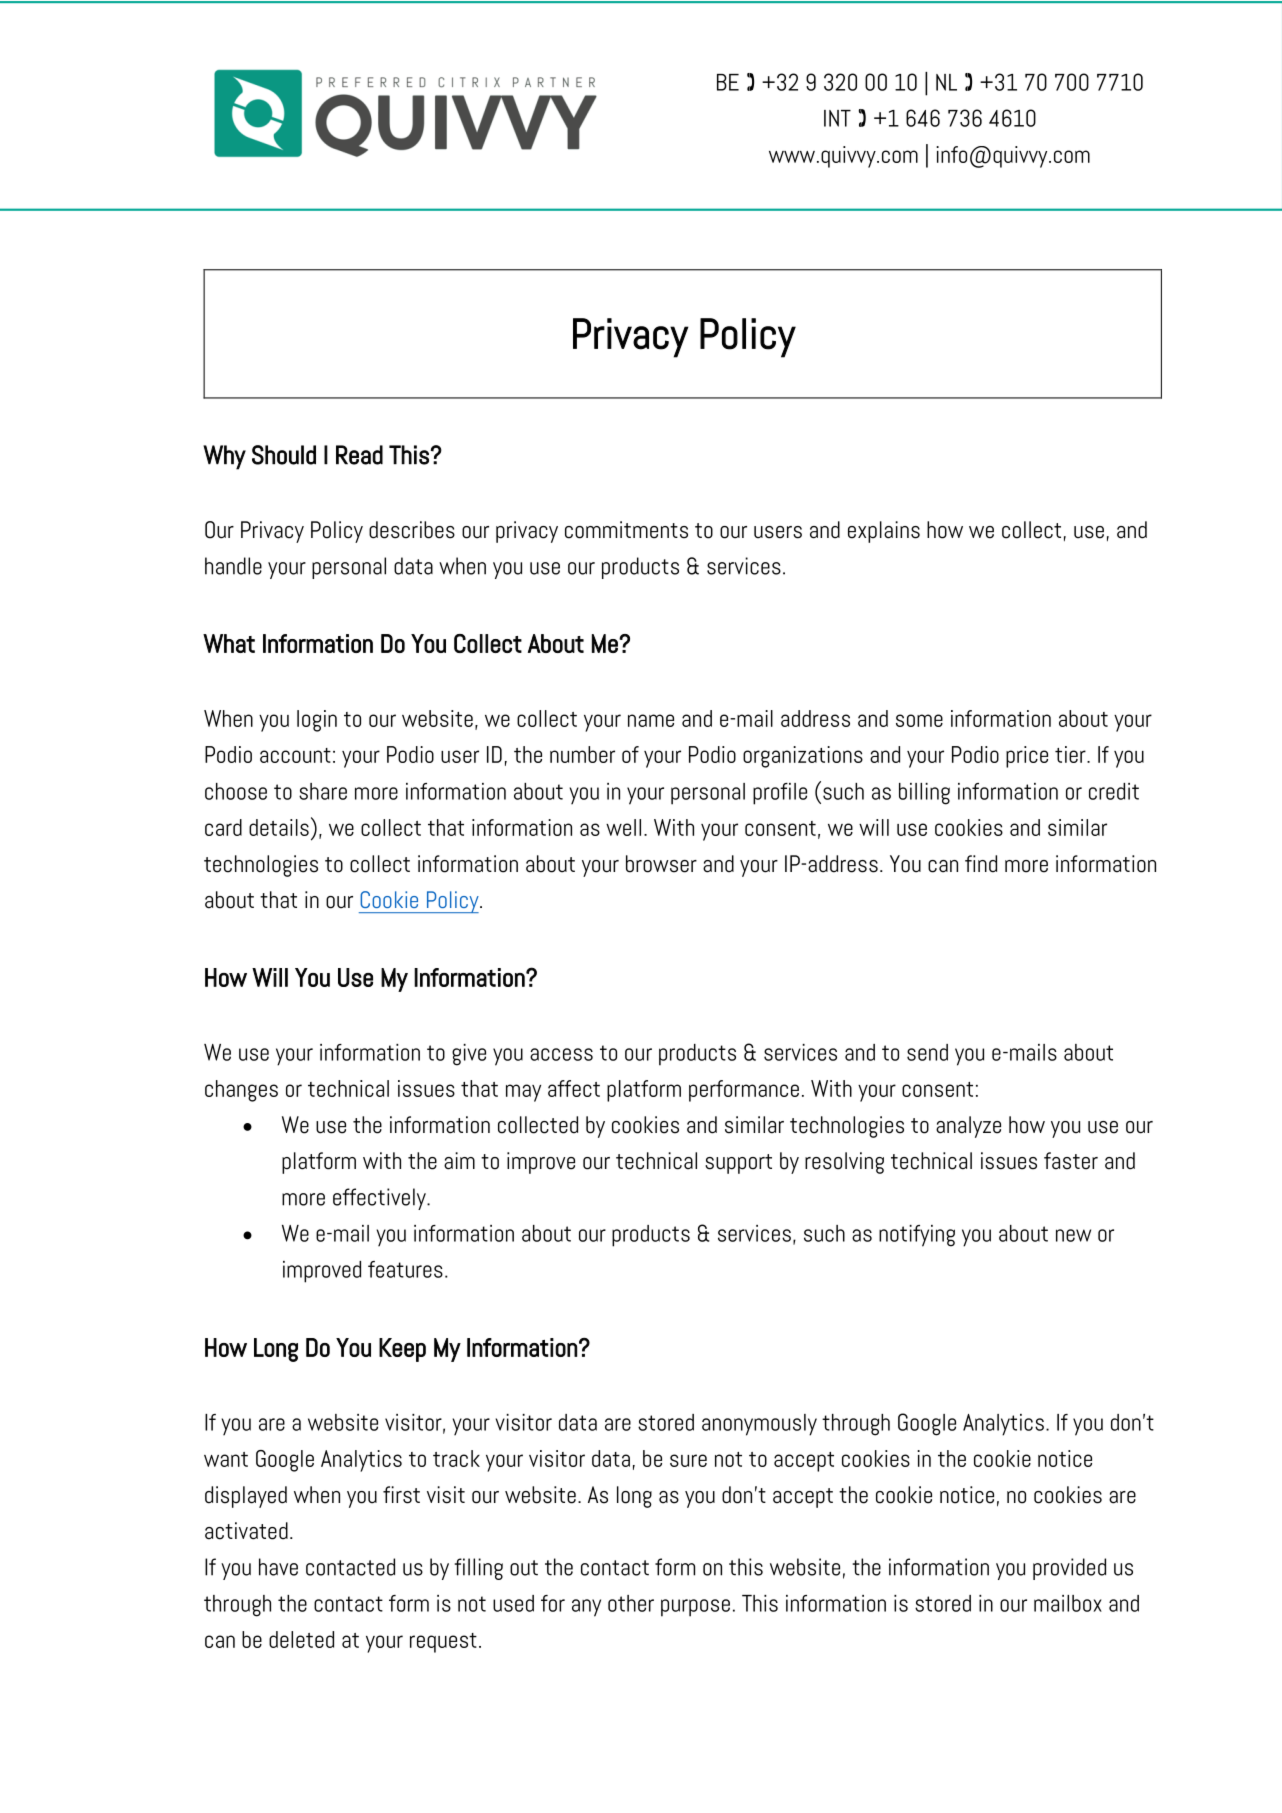  What do you see at coordinates (380, 1199) in the screenshot?
I see `effectively` at bounding box center [380, 1199].
